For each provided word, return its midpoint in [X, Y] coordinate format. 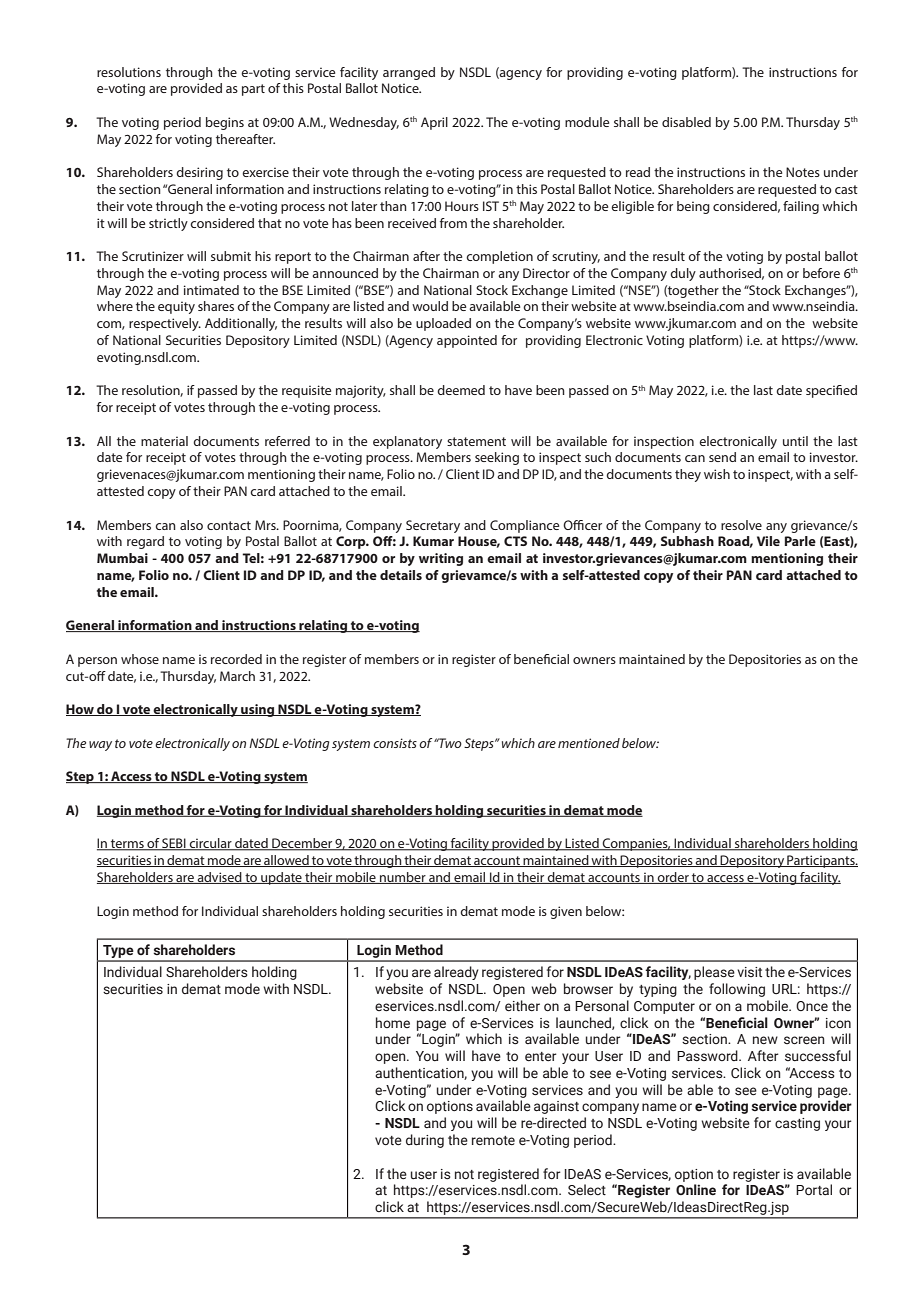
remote [493, 1140]
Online [696, 1189]
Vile [768, 541]
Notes [803, 172]
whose [140, 659]
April [434, 123]
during [425, 1141]
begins [225, 123]
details [401, 575]
